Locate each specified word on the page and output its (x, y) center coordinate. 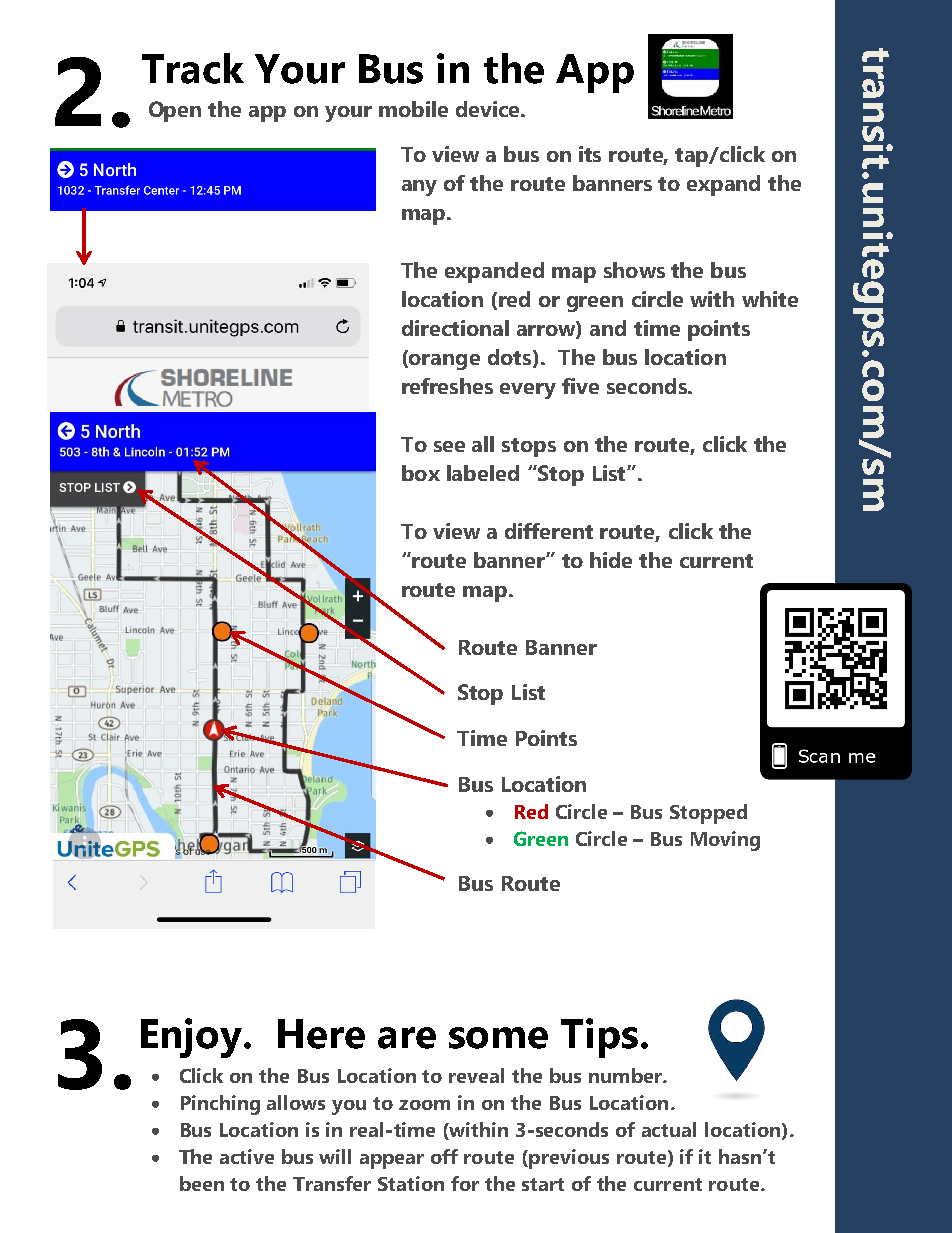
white (770, 299)
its (590, 154)
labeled (483, 473)
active (247, 1156)
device (489, 109)
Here (321, 1034)
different (549, 531)
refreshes (447, 386)
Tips (599, 1038)
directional (455, 328)
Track (193, 68)
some (498, 1038)
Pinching (220, 1105)
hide (611, 560)
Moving (725, 841)
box (421, 473)
